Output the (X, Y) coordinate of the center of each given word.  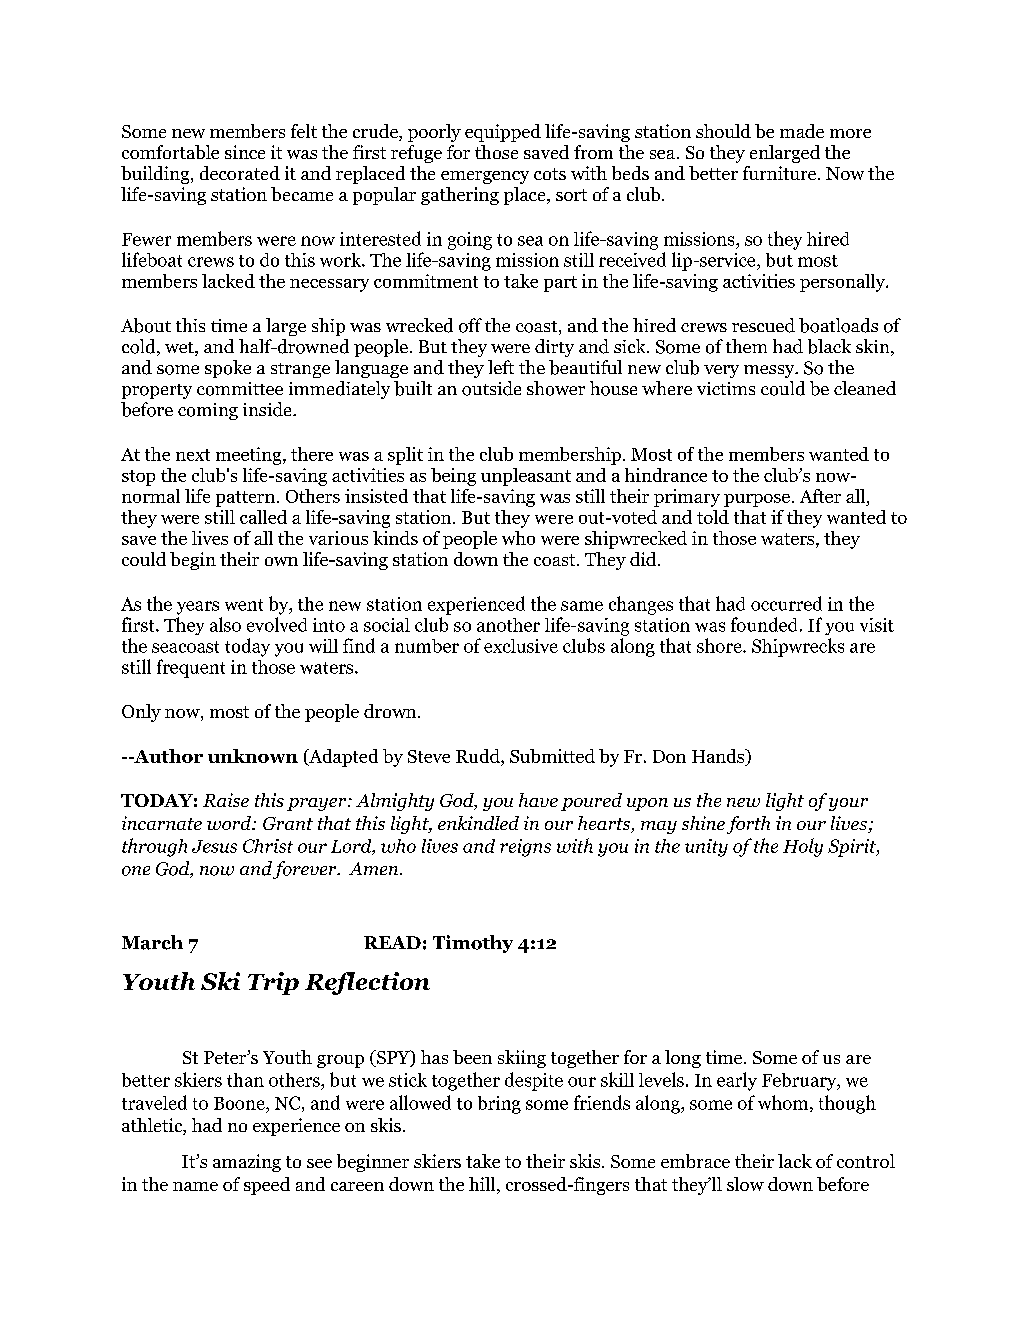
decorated (240, 173)
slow (745, 1184)
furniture (781, 173)
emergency (485, 177)
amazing (247, 1163)
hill (483, 1184)
